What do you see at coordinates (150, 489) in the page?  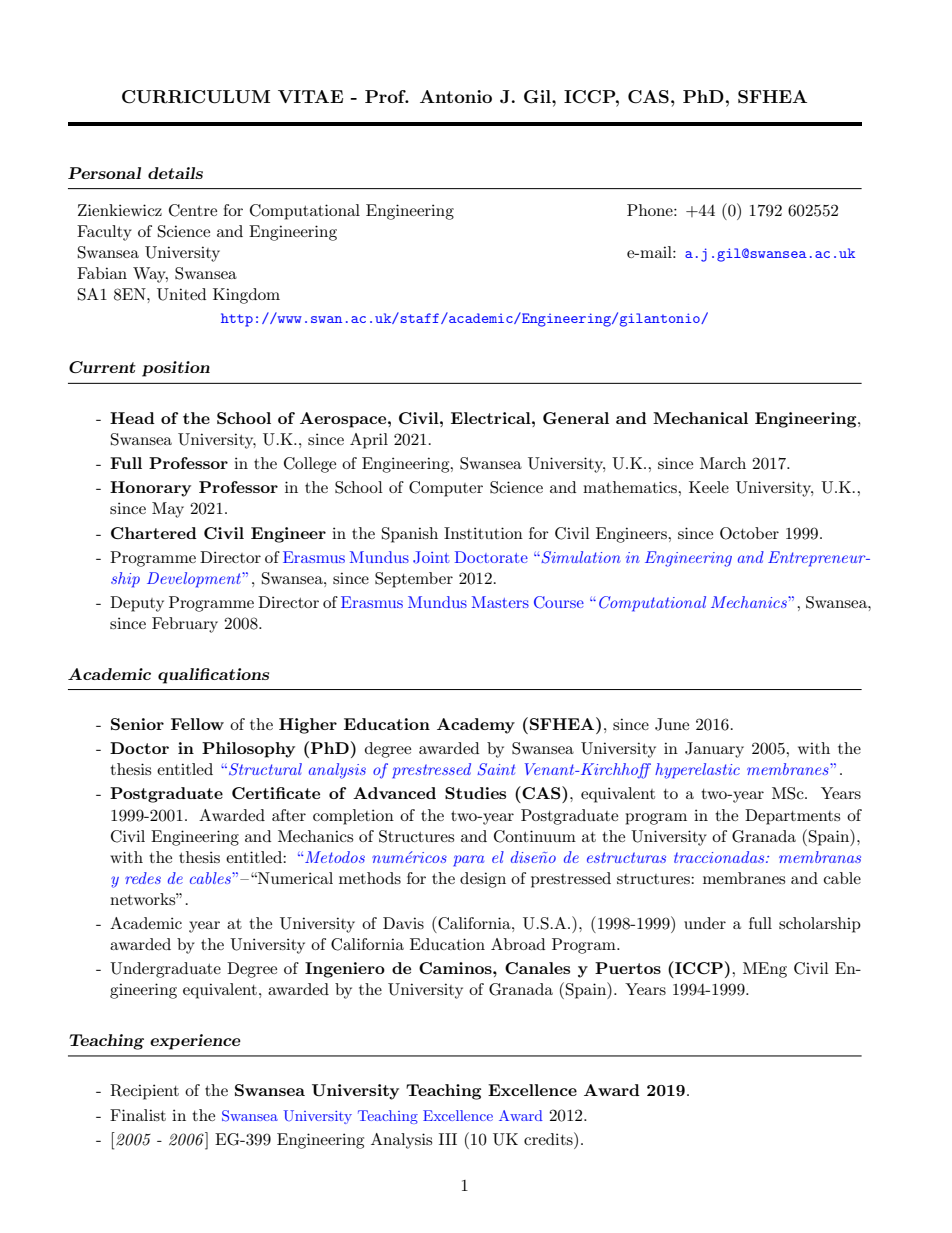 I see `Honorary` at bounding box center [150, 489].
